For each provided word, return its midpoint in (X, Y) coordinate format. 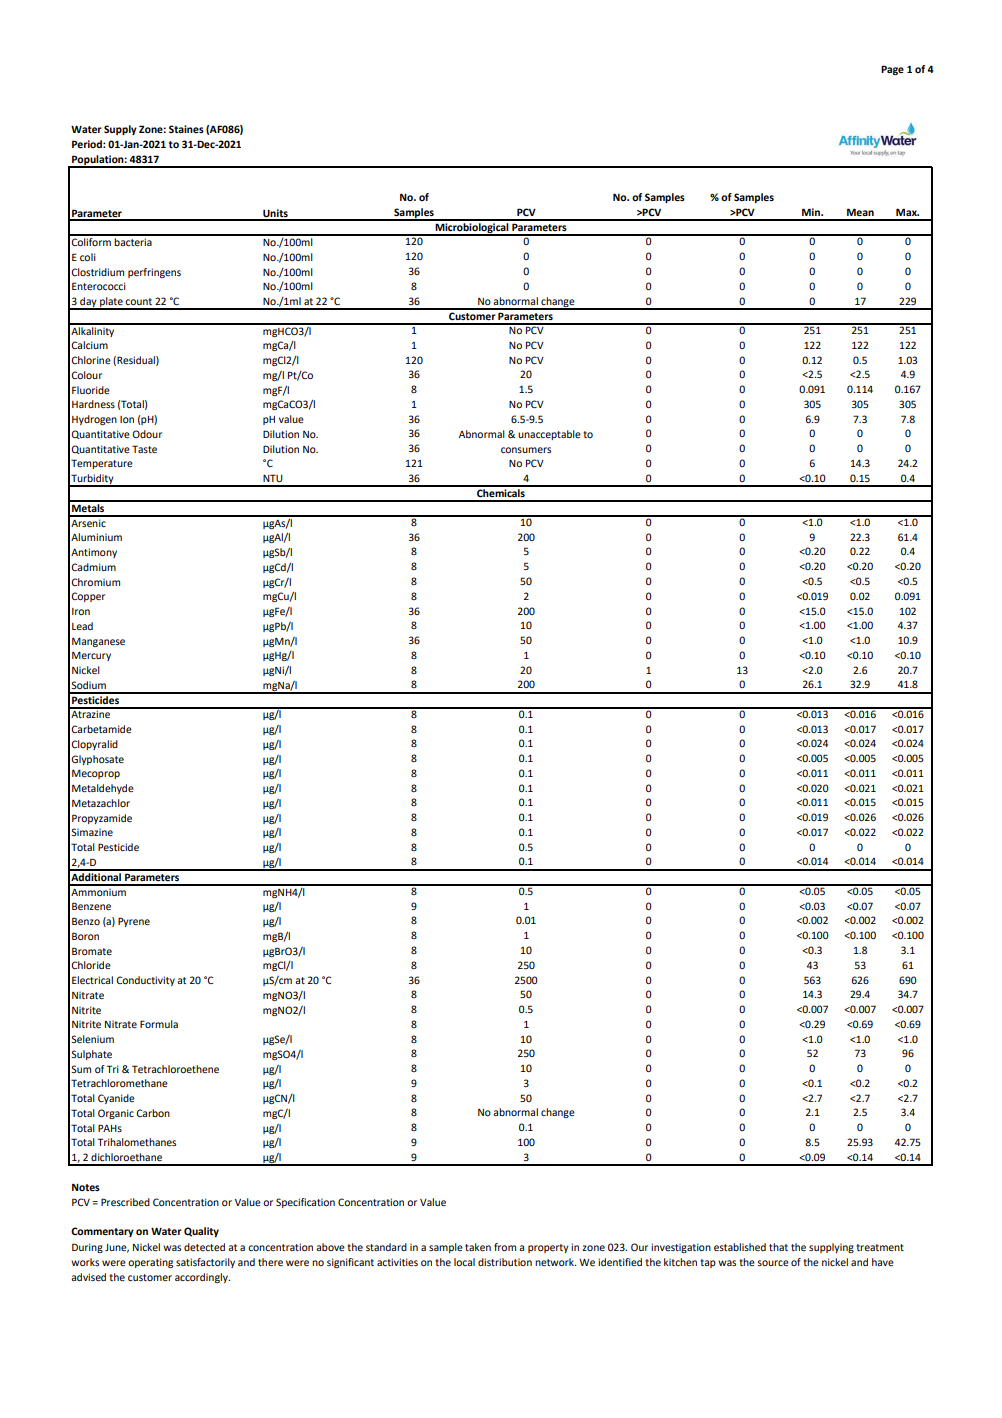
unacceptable (549, 435)
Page (892, 70)
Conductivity (145, 981)
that (778, 1247)
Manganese (98, 642)
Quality (201, 1232)
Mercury (91, 656)
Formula (159, 1024)
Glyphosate (97, 760)
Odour (147, 434)
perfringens (154, 273)
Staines (186, 129)
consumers (526, 450)
